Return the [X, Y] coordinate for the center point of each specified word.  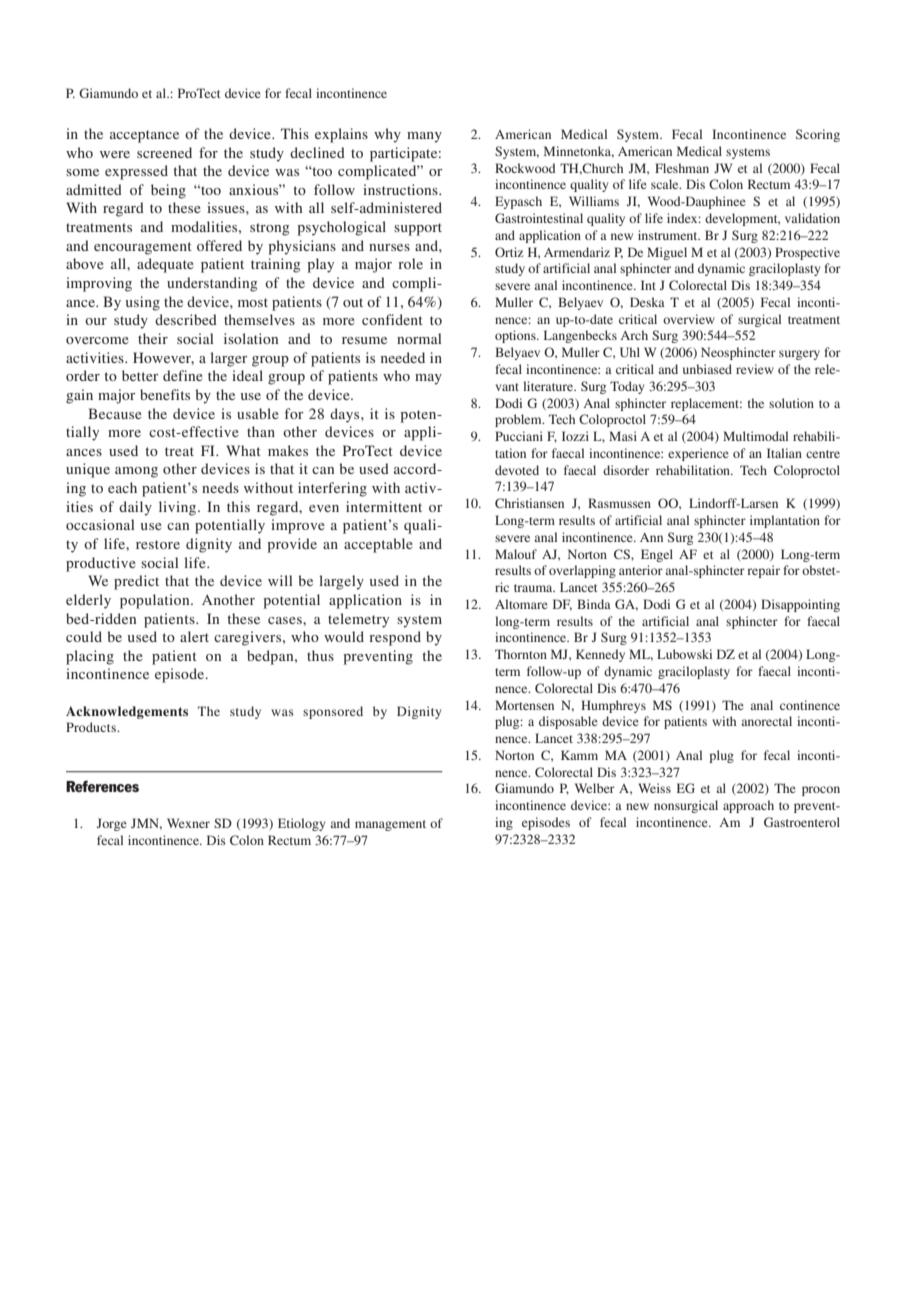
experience [698, 454]
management [390, 825]
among [136, 472]
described [186, 319]
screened [164, 152]
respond [395, 638]
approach [748, 806]
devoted [517, 470]
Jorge [112, 824]
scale [666, 184]
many [424, 137]
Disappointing [800, 605]
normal [419, 338]
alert [194, 636]
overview [689, 319]
